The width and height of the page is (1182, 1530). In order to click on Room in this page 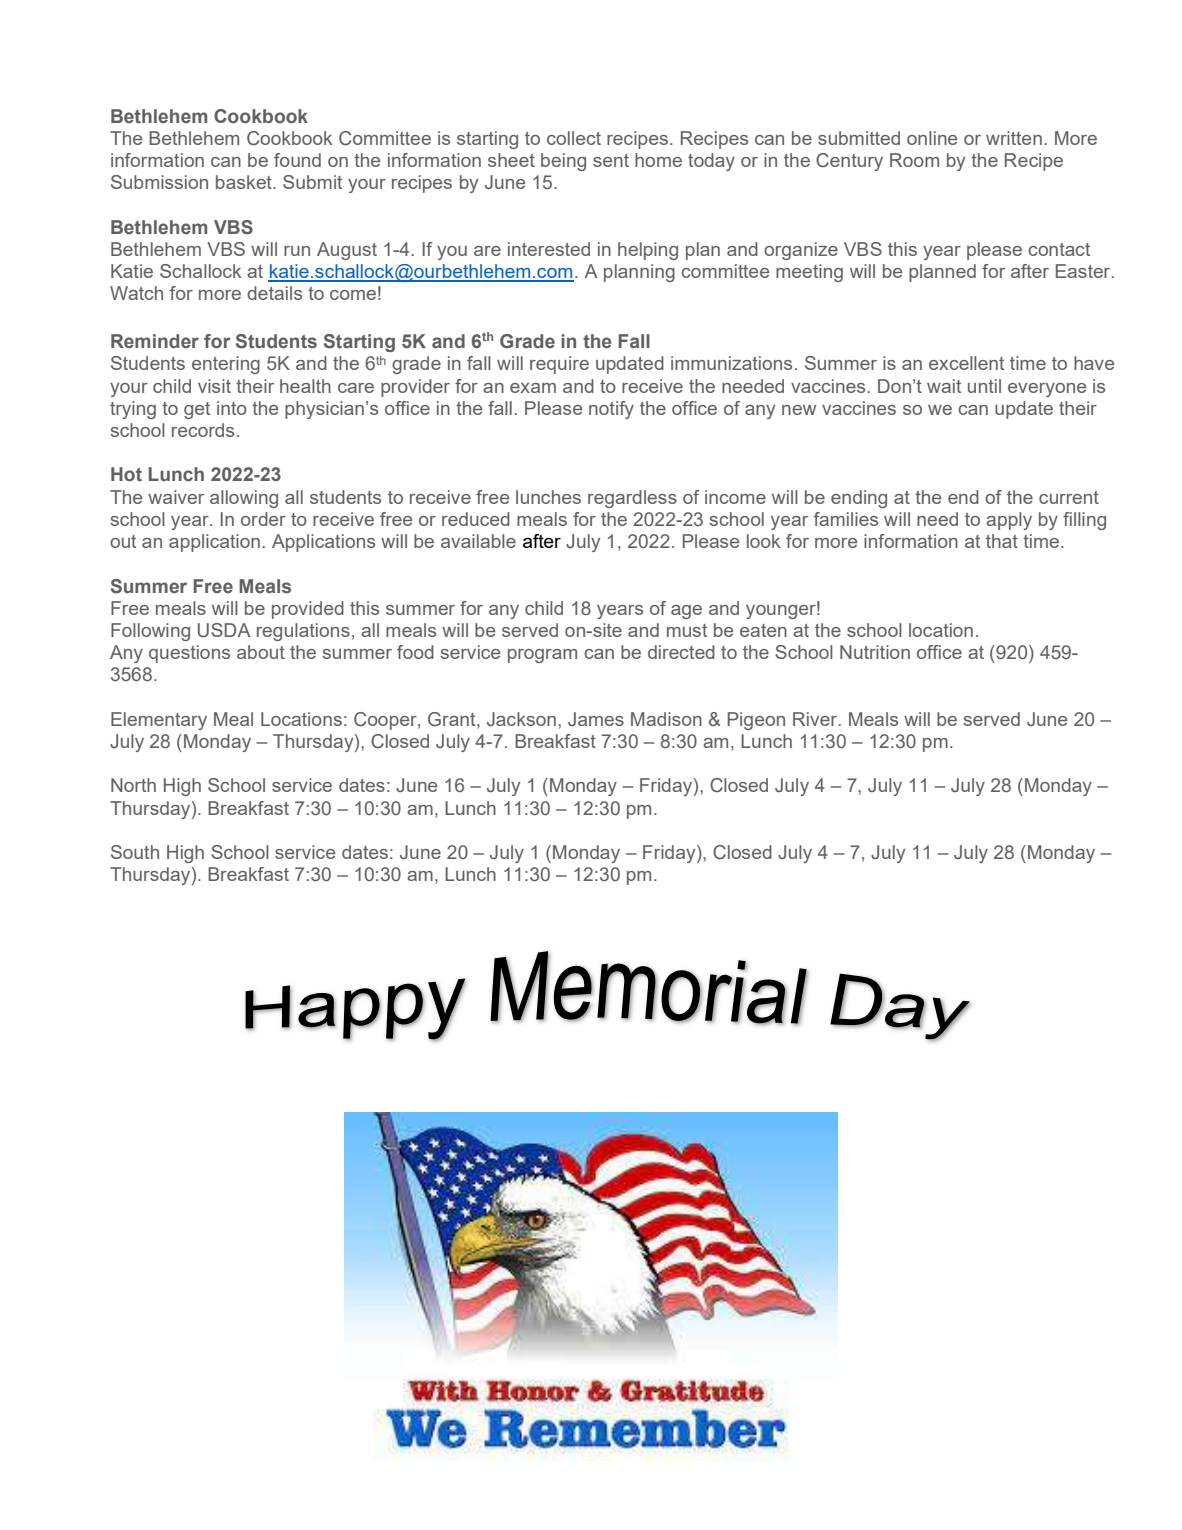, I will do `click(914, 160)`.
